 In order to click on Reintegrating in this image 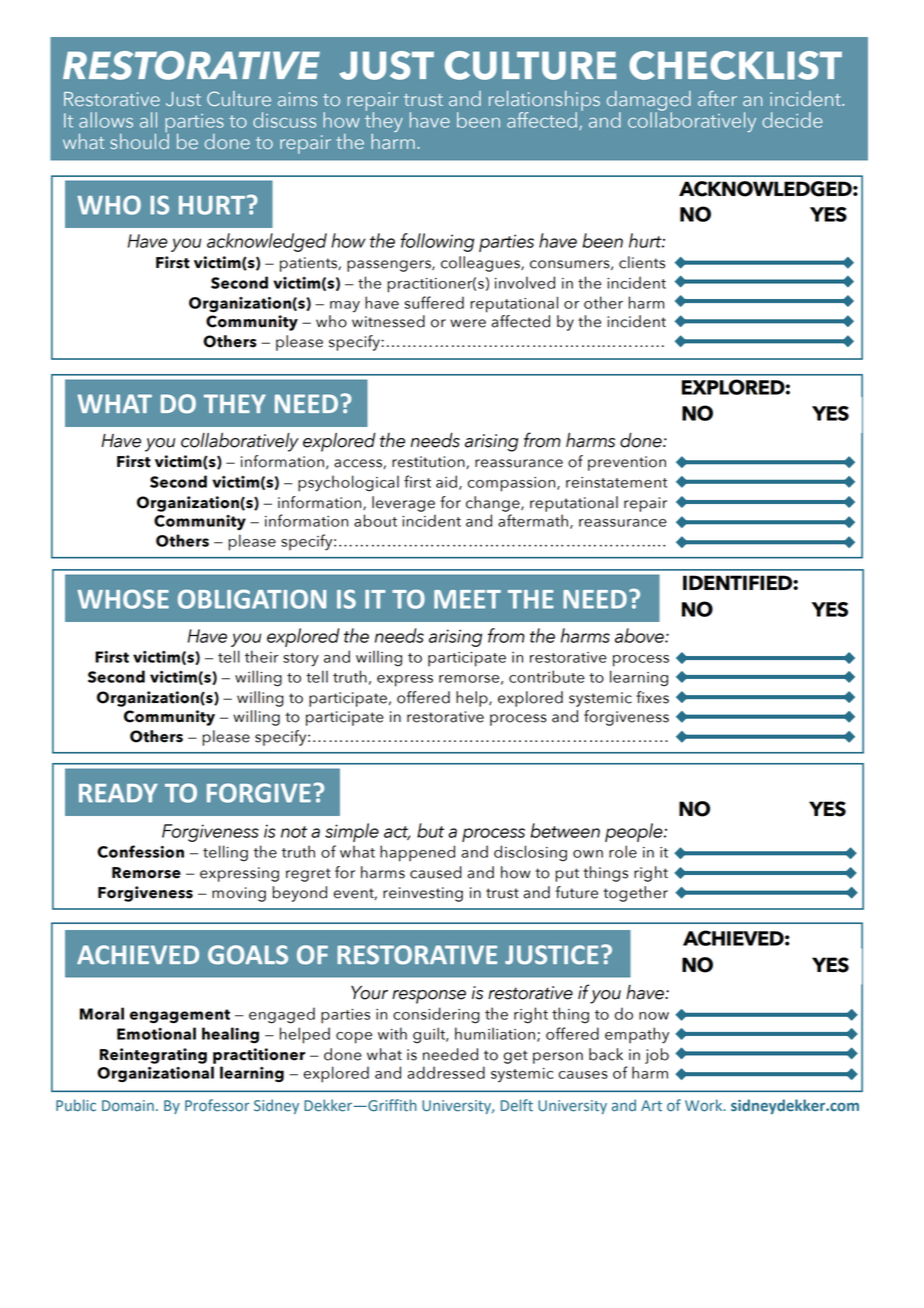, I will do `click(153, 1056)`.
